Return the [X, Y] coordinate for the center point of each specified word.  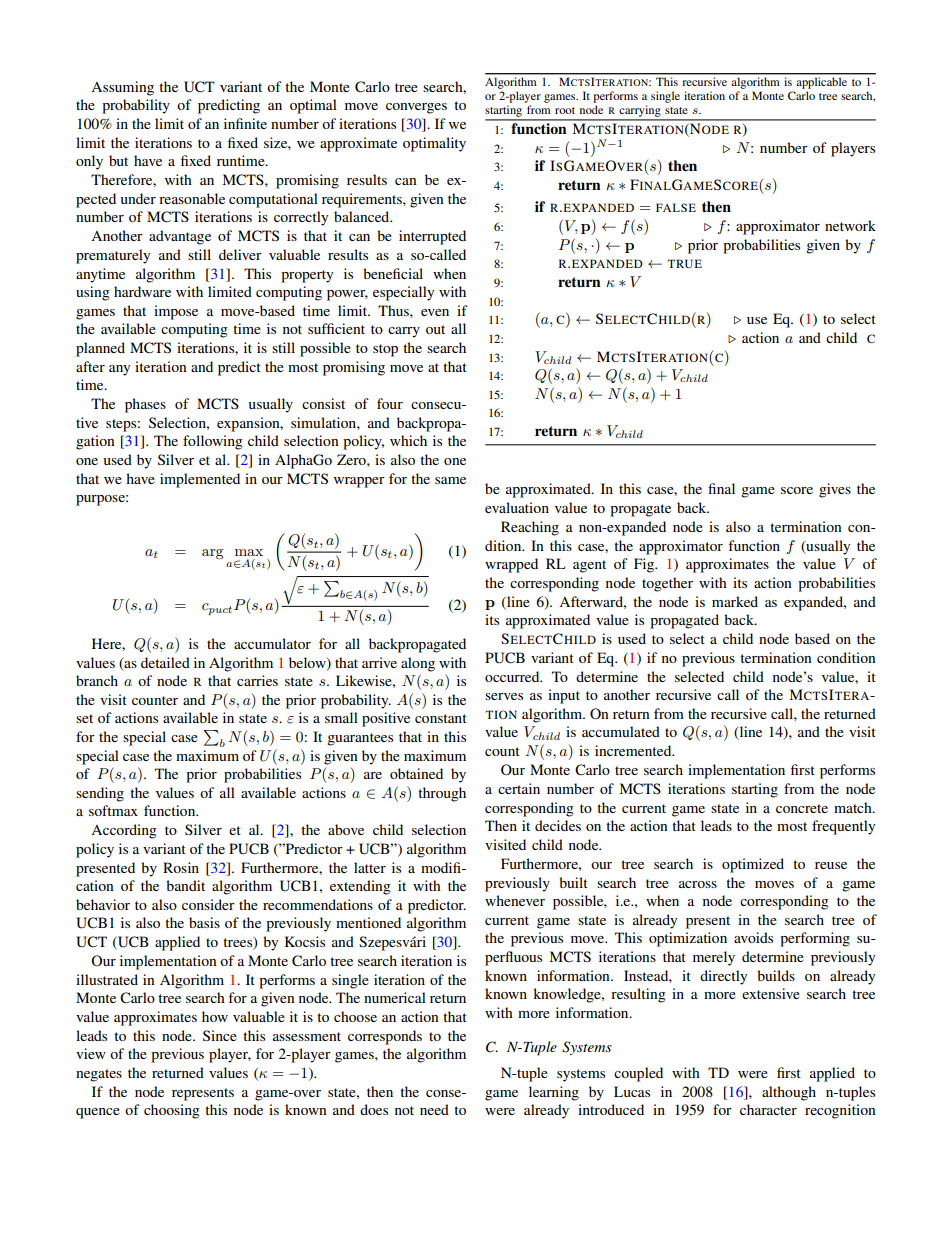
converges [416, 108]
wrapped [511, 565]
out [435, 329]
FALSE [676, 207]
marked [735, 601]
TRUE [685, 263]
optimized [753, 865]
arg [213, 554]
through [442, 794]
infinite [245, 123]
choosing [172, 1111]
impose [176, 312]
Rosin [181, 867]
